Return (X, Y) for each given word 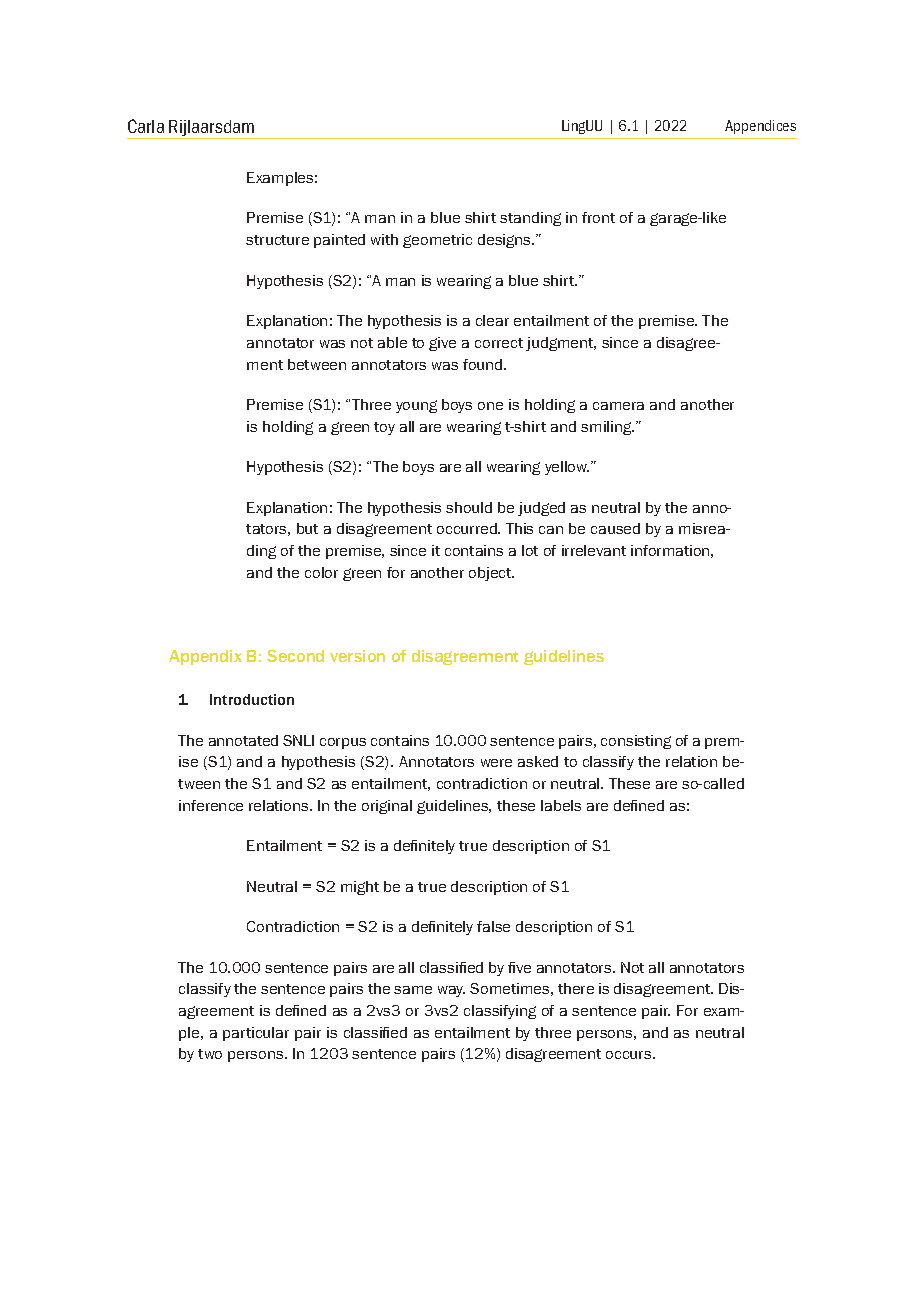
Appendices (760, 127)
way (451, 991)
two (210, 1054)
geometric (437, 241)
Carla (146, 126)
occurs (630, 1055)
